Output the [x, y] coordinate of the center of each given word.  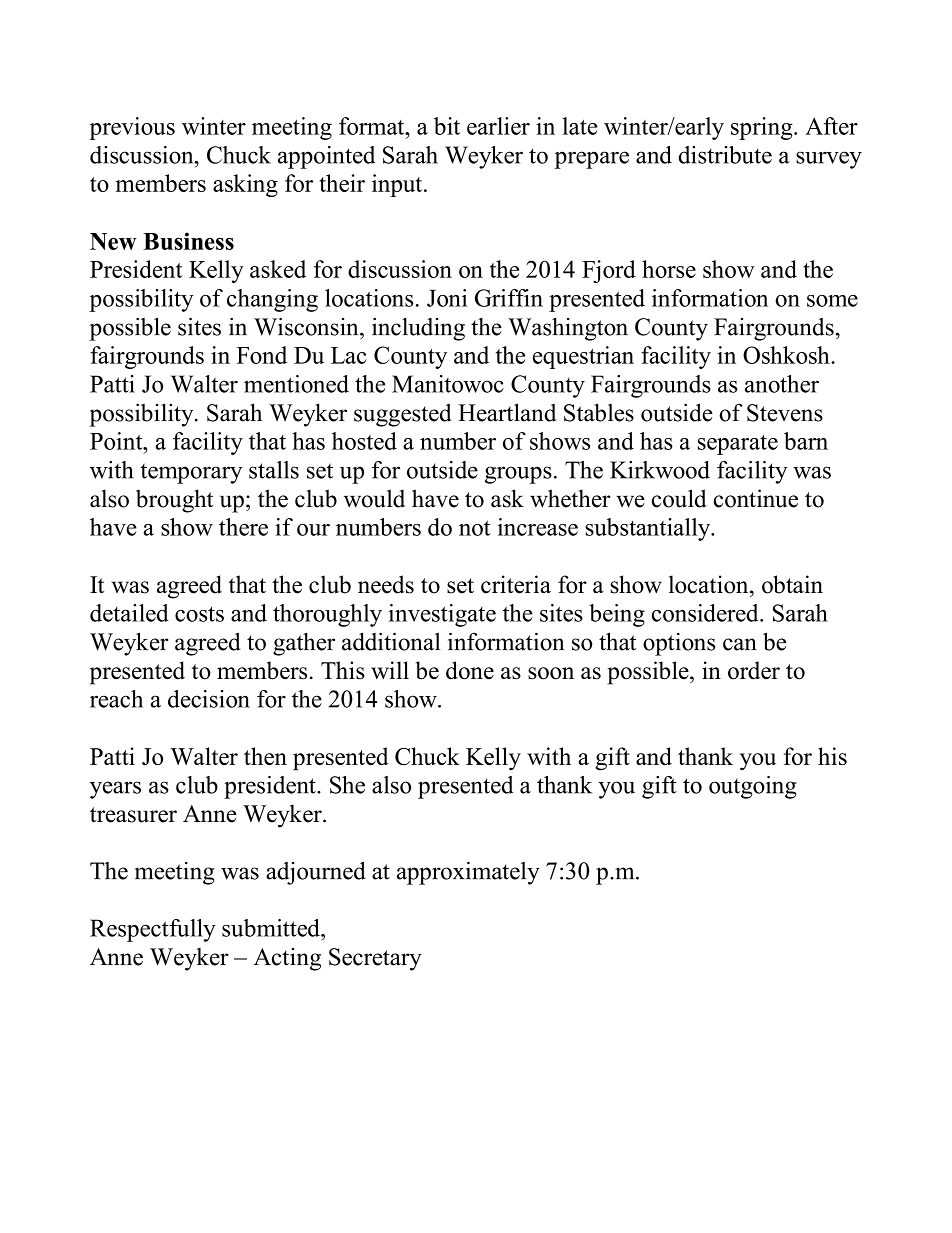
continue [756, 498]
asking [245, 185]
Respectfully [153, 930]
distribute [725, 155]
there [243, 527]
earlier [498, 126]
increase [537, 527]
